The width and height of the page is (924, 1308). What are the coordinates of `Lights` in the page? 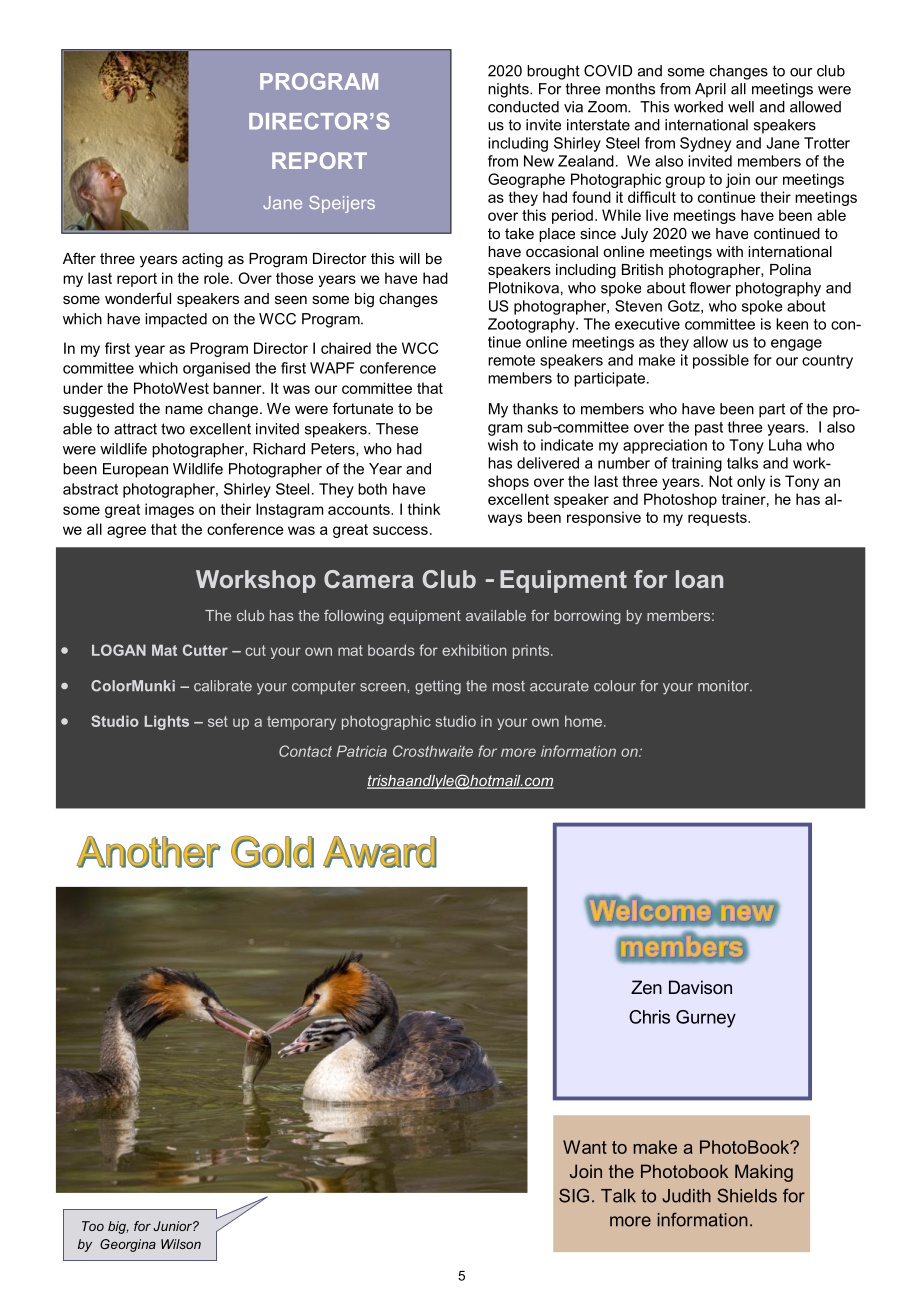 It's located at (167, 722).
